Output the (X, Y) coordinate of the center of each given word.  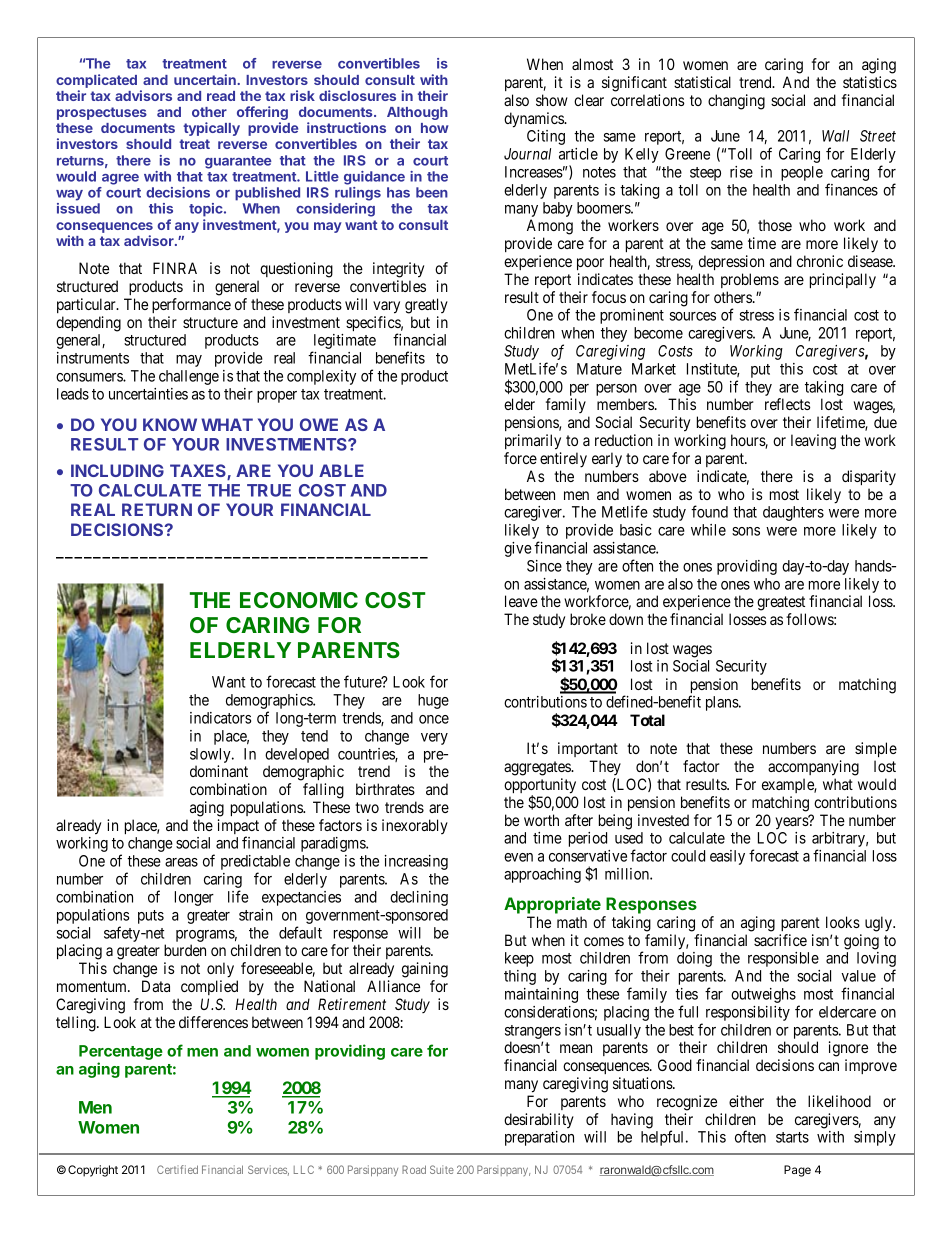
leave (521, 601)
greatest (781, 603)
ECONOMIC (299, 600)
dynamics (534, 120)
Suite (442, 1169)
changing (736, 102)
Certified (177, 1169)
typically (211, 129)
